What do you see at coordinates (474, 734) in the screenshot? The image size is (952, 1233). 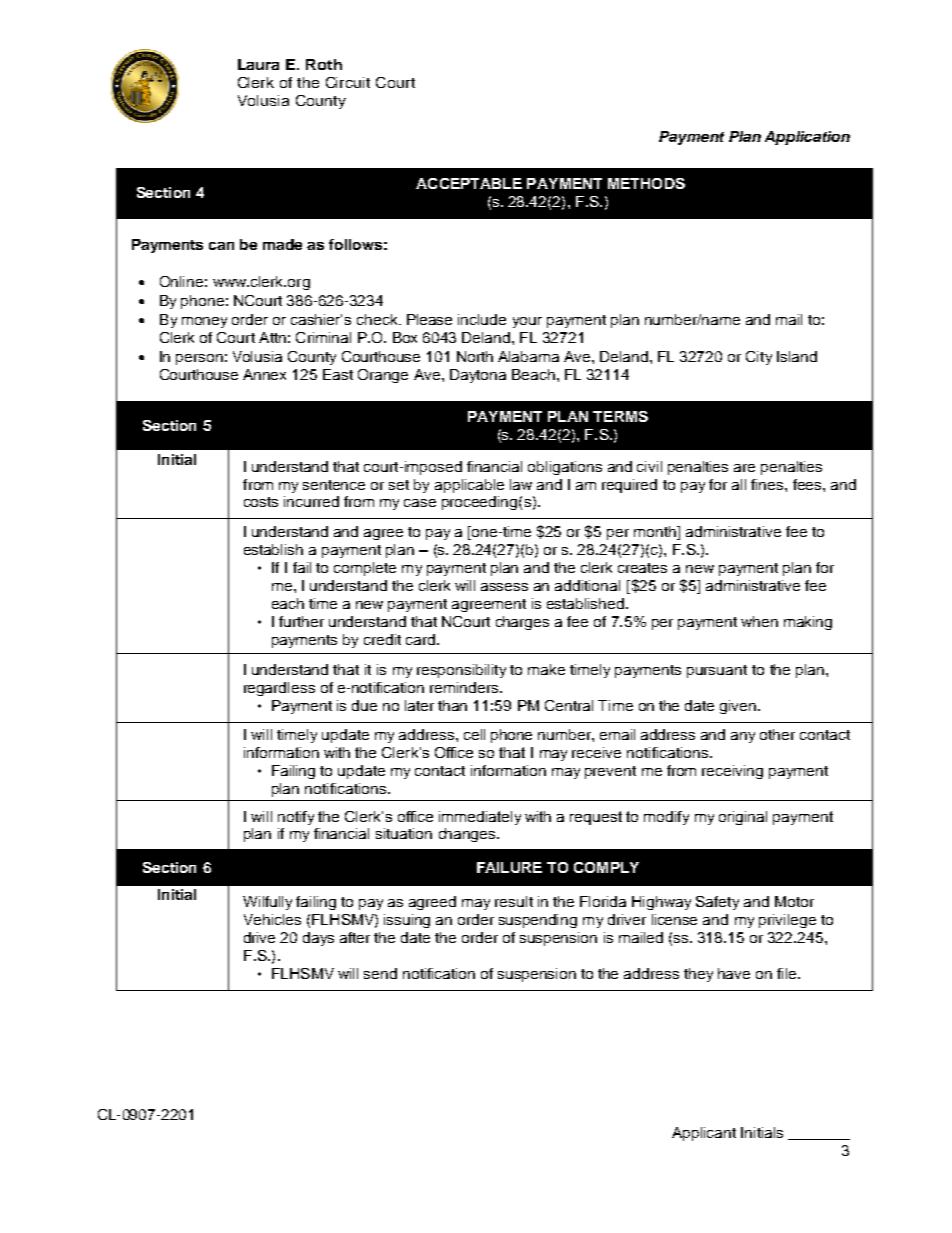 I see `cell` at bounding box center [474, 734].
